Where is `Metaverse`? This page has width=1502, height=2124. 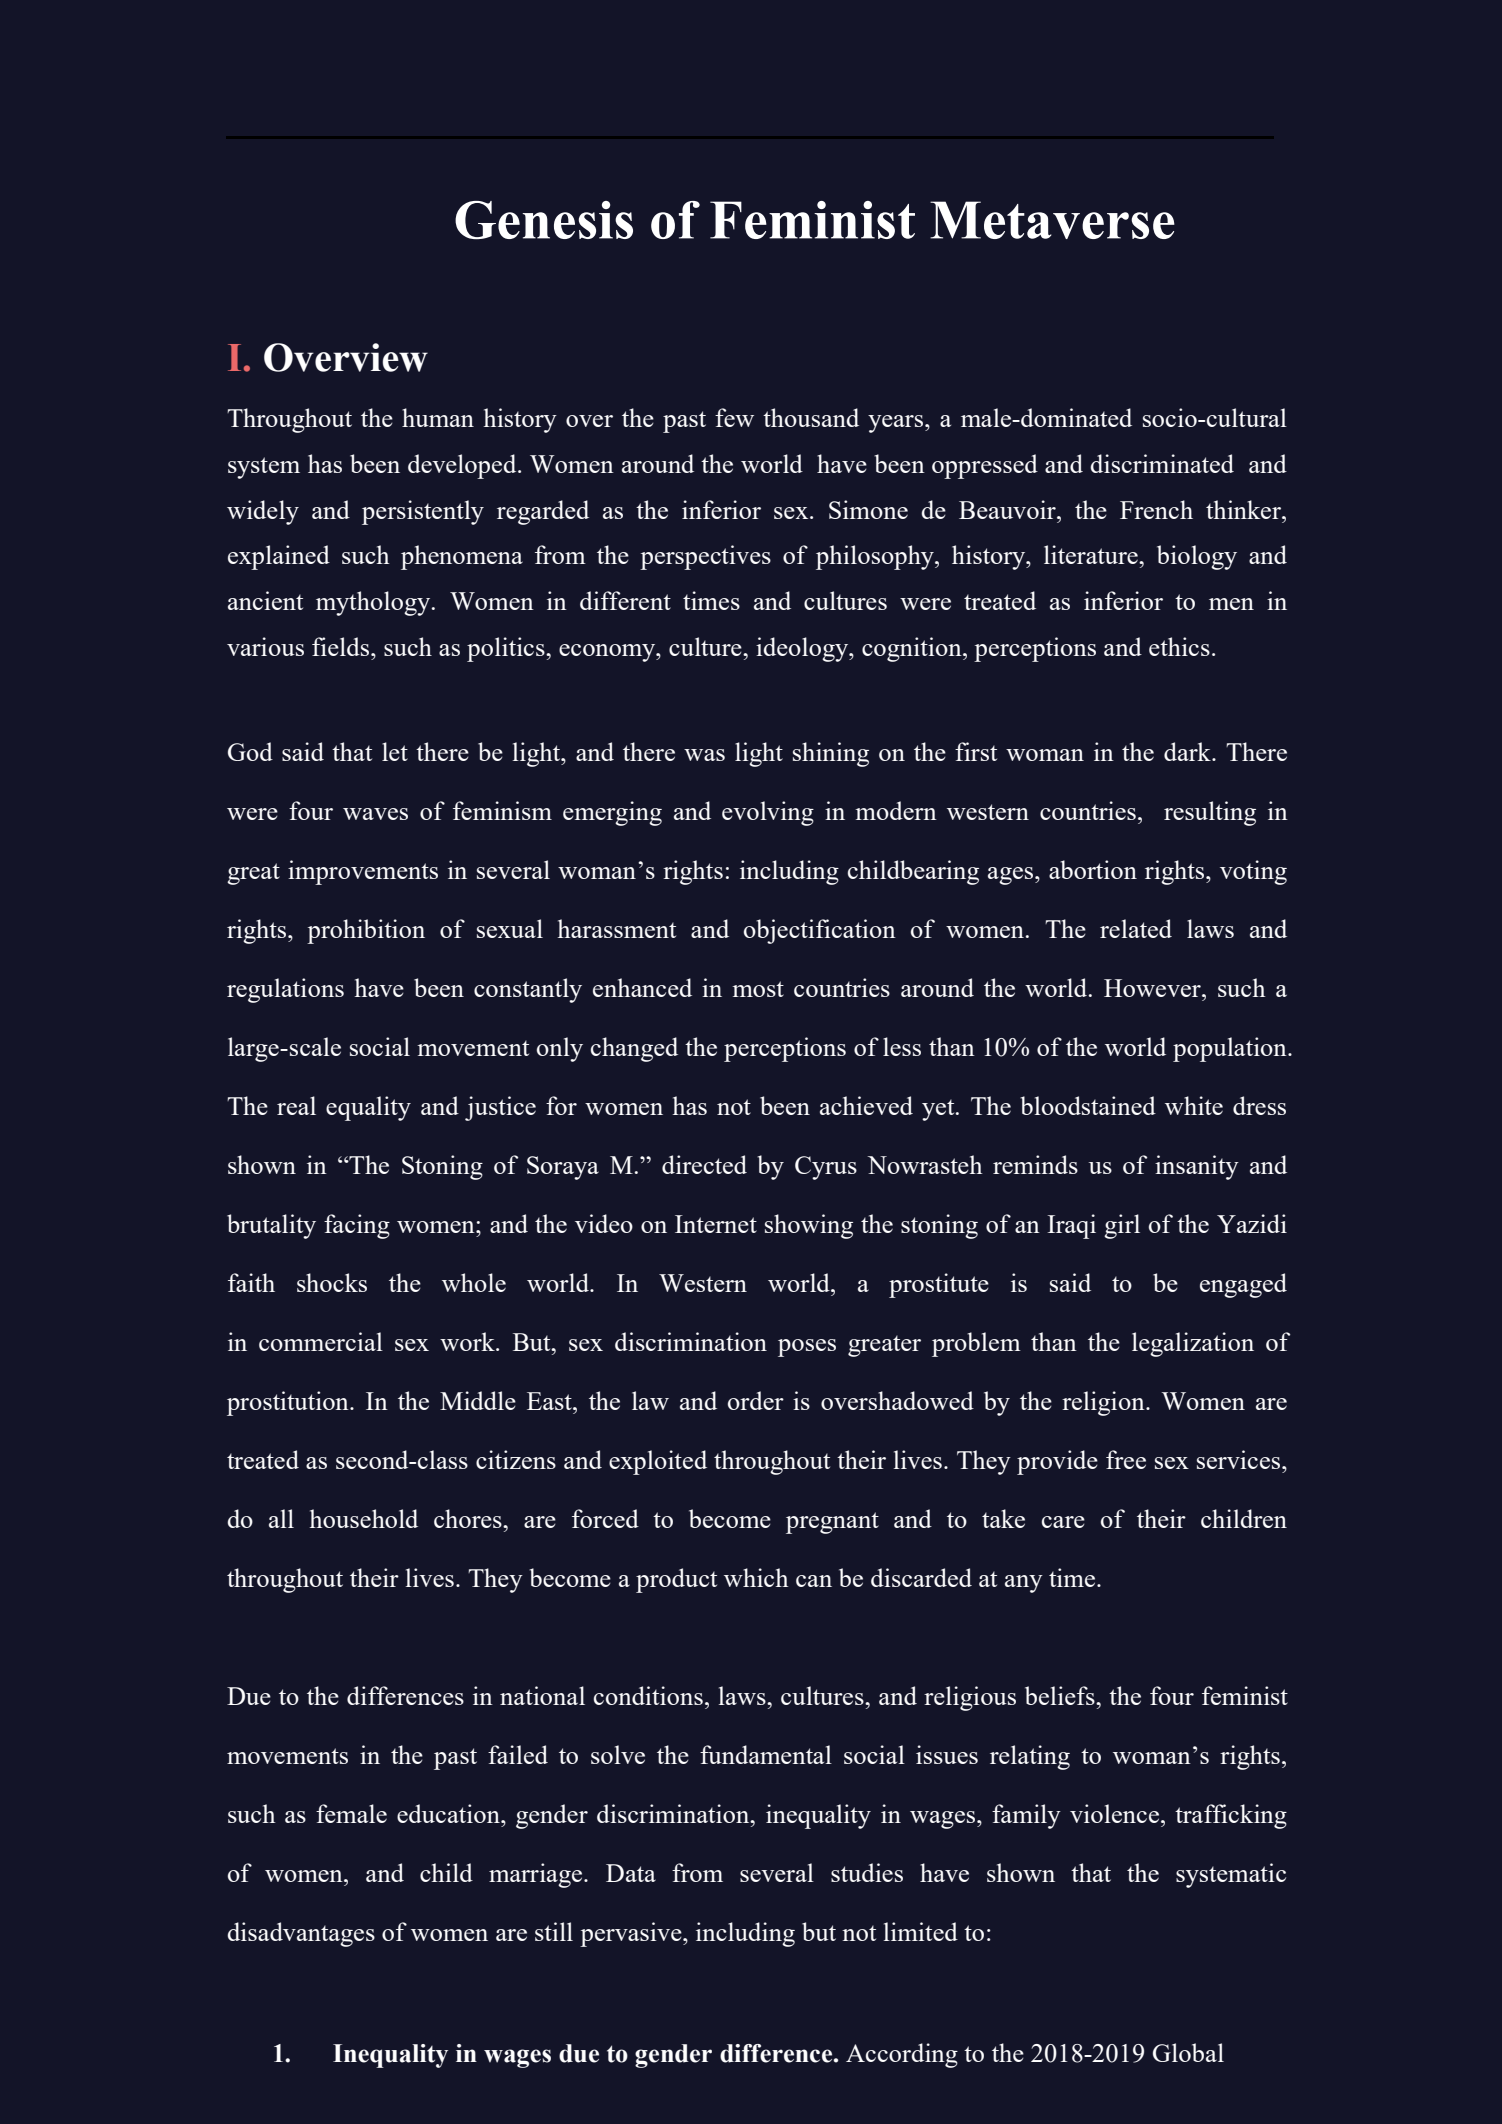
Metaverse is located at coordinates (1052, 220).
